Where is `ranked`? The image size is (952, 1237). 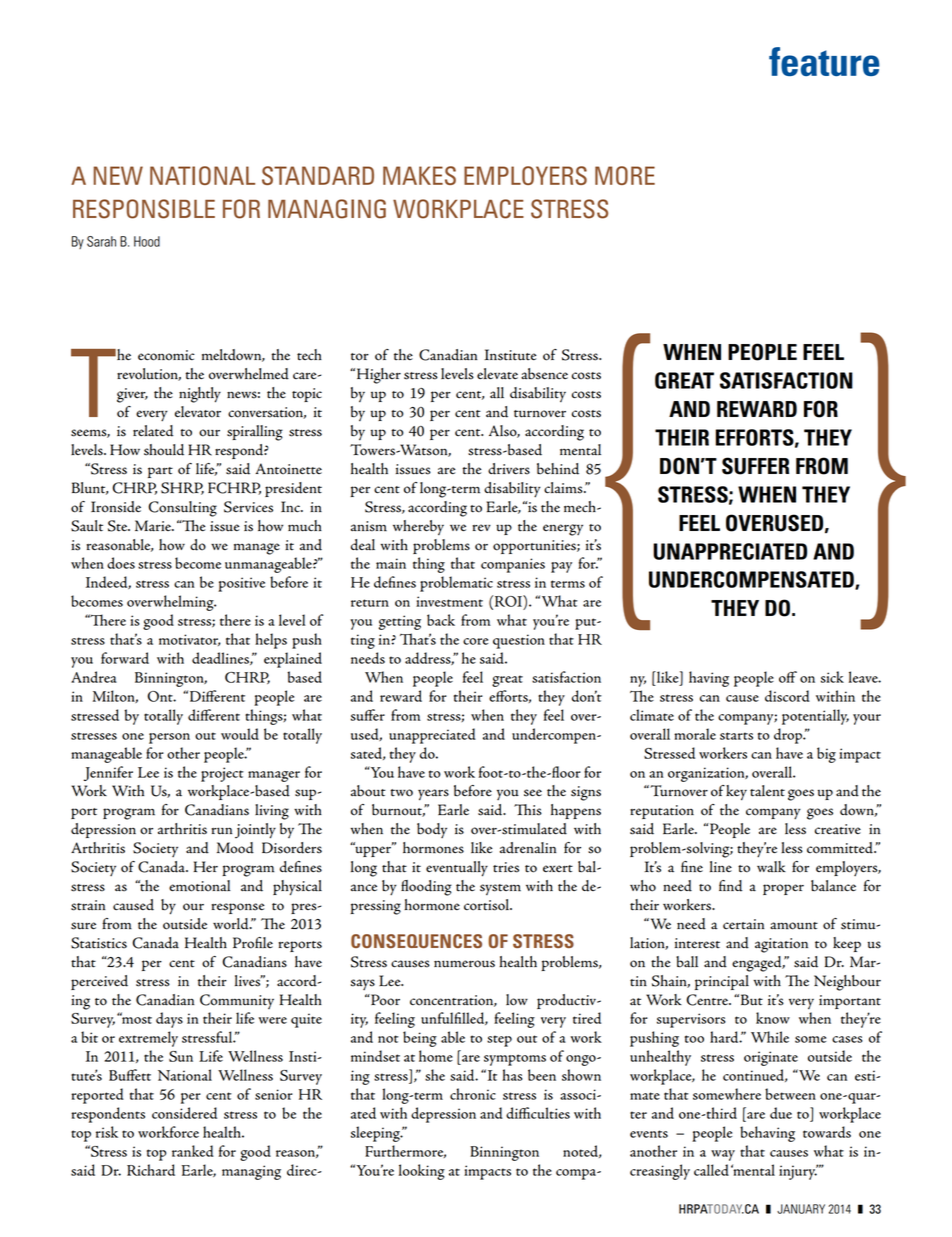
ranked is located at coordinates (193, 1151).
